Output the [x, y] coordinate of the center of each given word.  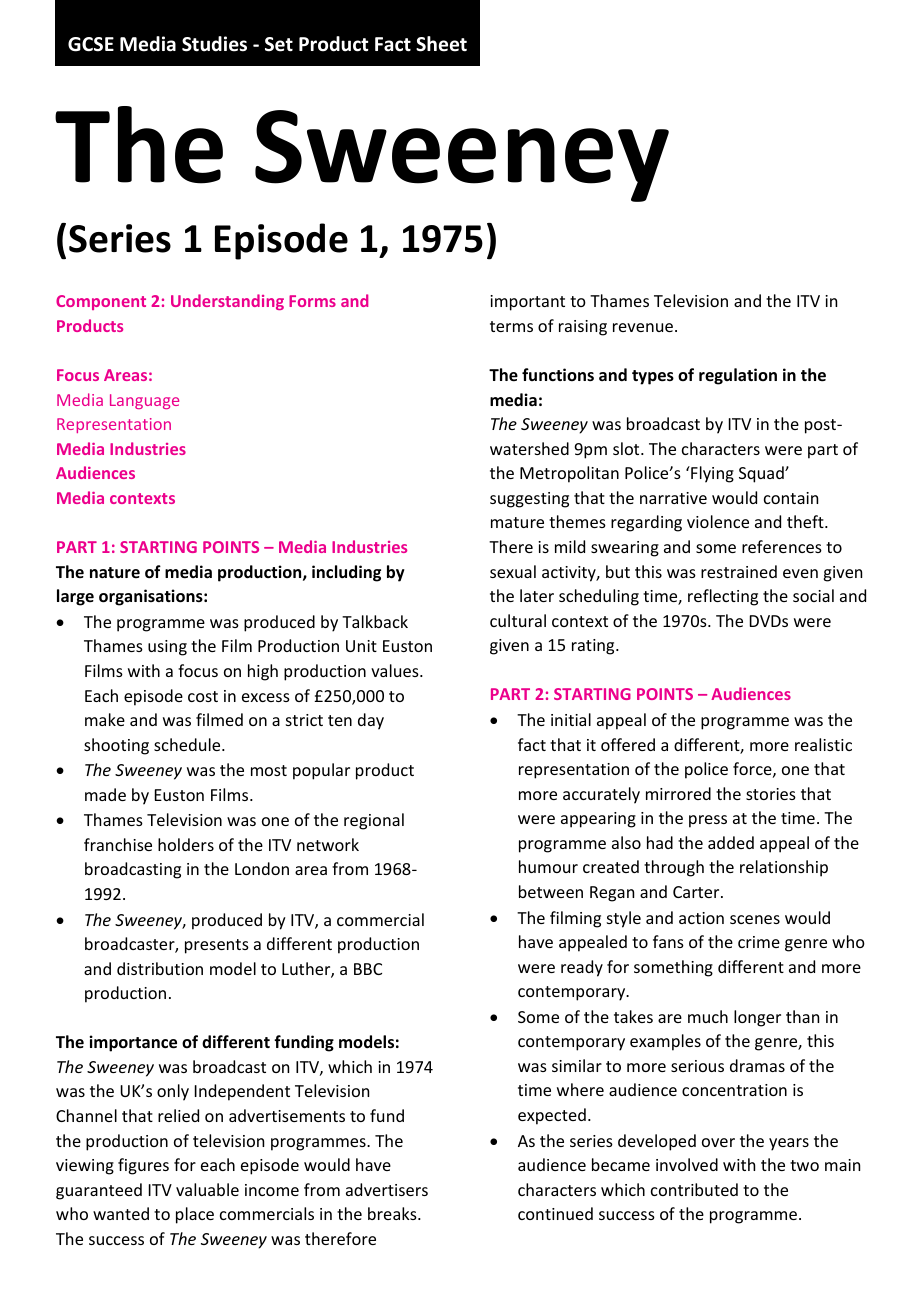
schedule [188, 744]
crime [759, 942]
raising [583, 328]
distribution [160, 968]
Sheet [441, 44]
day [371, 721]
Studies [214, 44]
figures [143, 1166]
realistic [823, 744]
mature [517, 522]
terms [511, 326]
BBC [368, 969]
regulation [738, 376]
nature [115, 572]
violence [718, 521]
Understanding [227, 302]
